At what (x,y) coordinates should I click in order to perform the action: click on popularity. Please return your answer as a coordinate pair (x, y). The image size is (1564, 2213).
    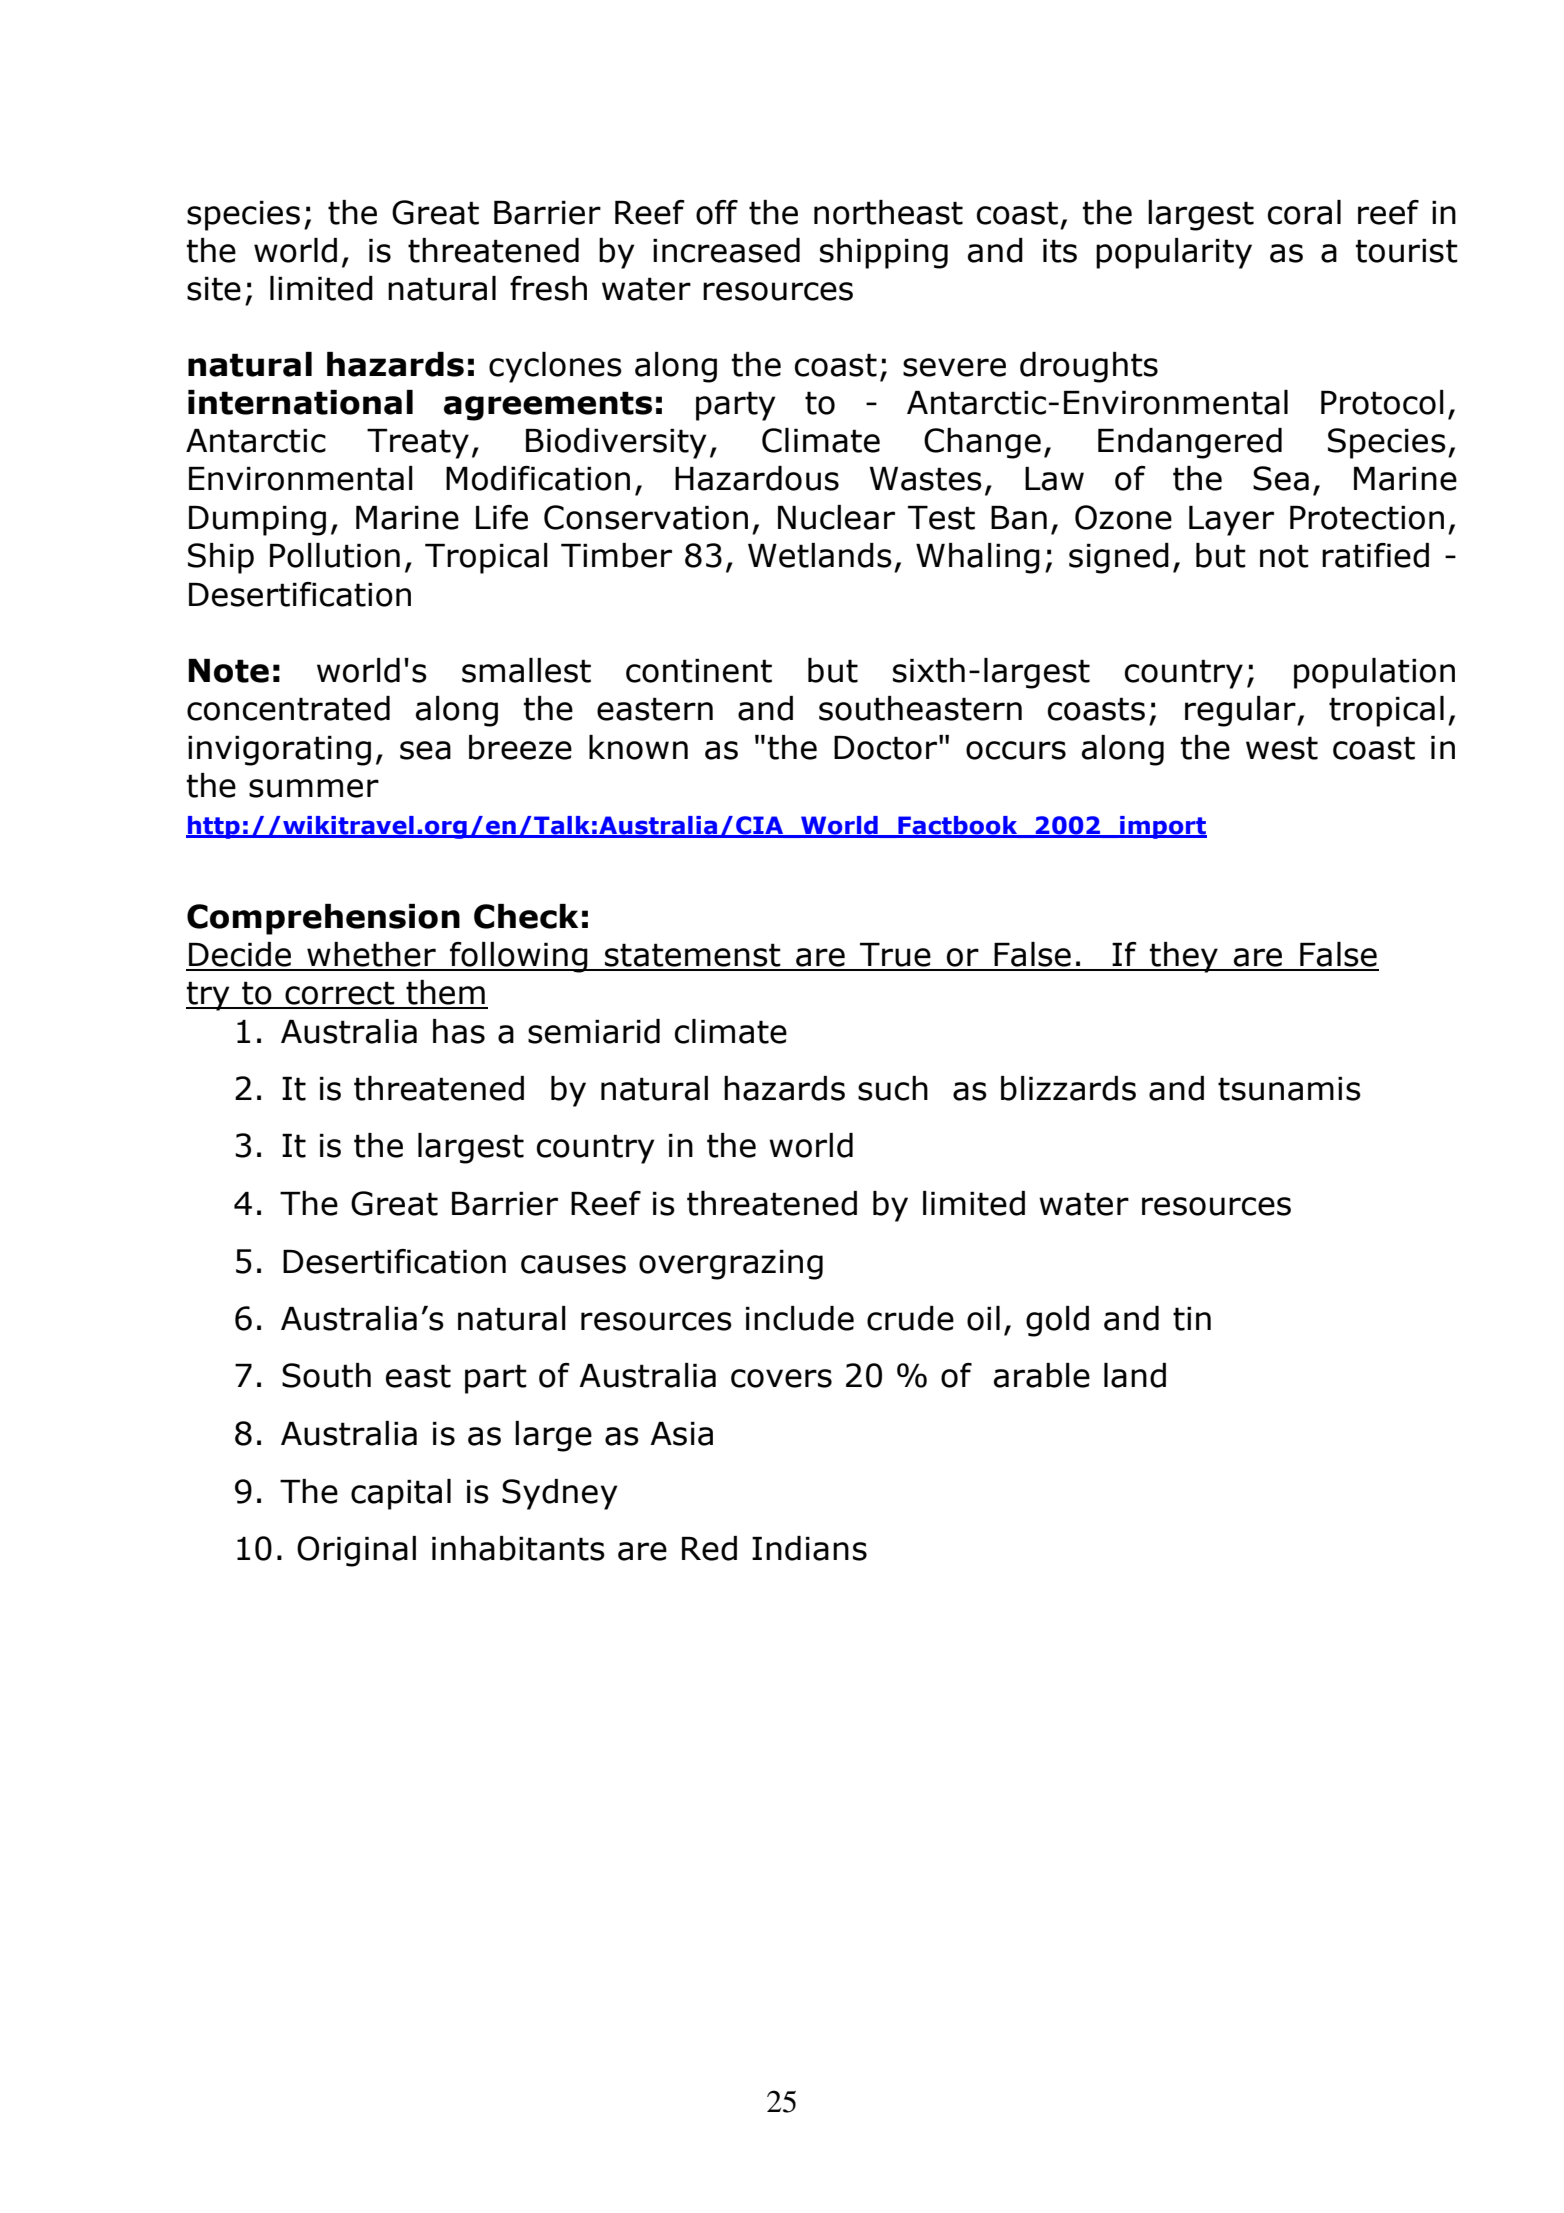
    Looking at the image, I should click on (1174, 253).
